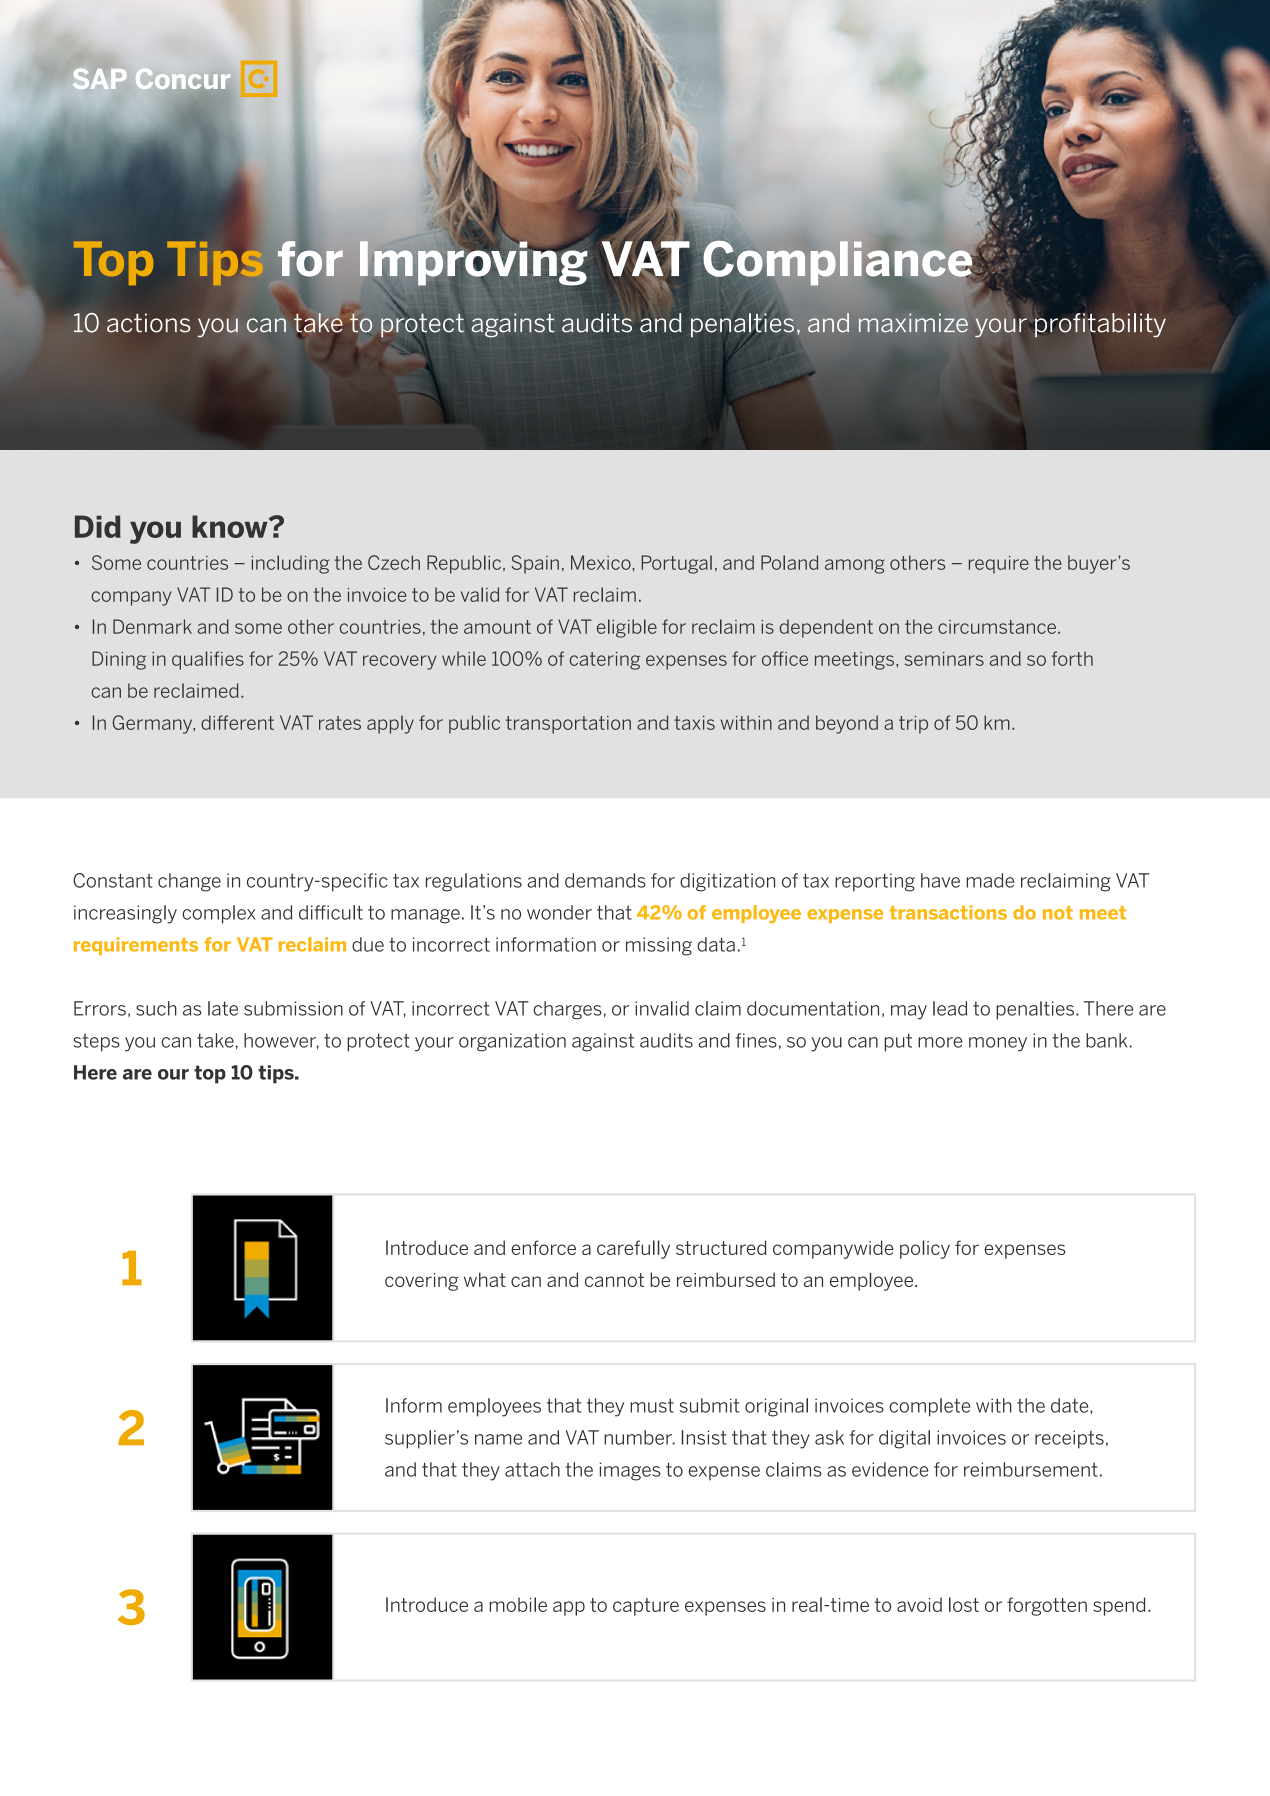  What do you see at coordinates (913, 323) in the screenshot?
I see `maximize` at bounding box center [913, 323].
